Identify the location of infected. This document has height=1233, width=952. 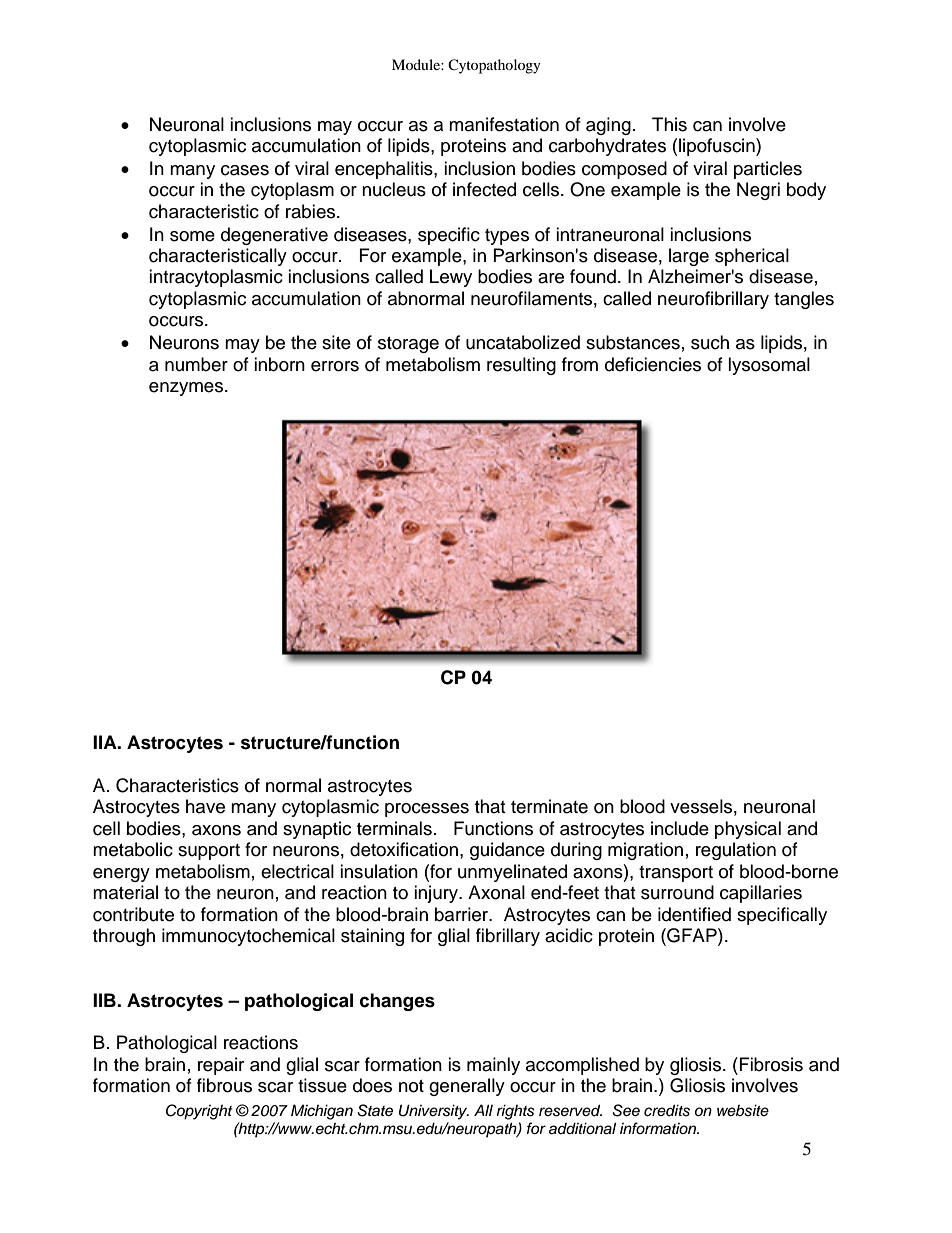
(484, 189).
